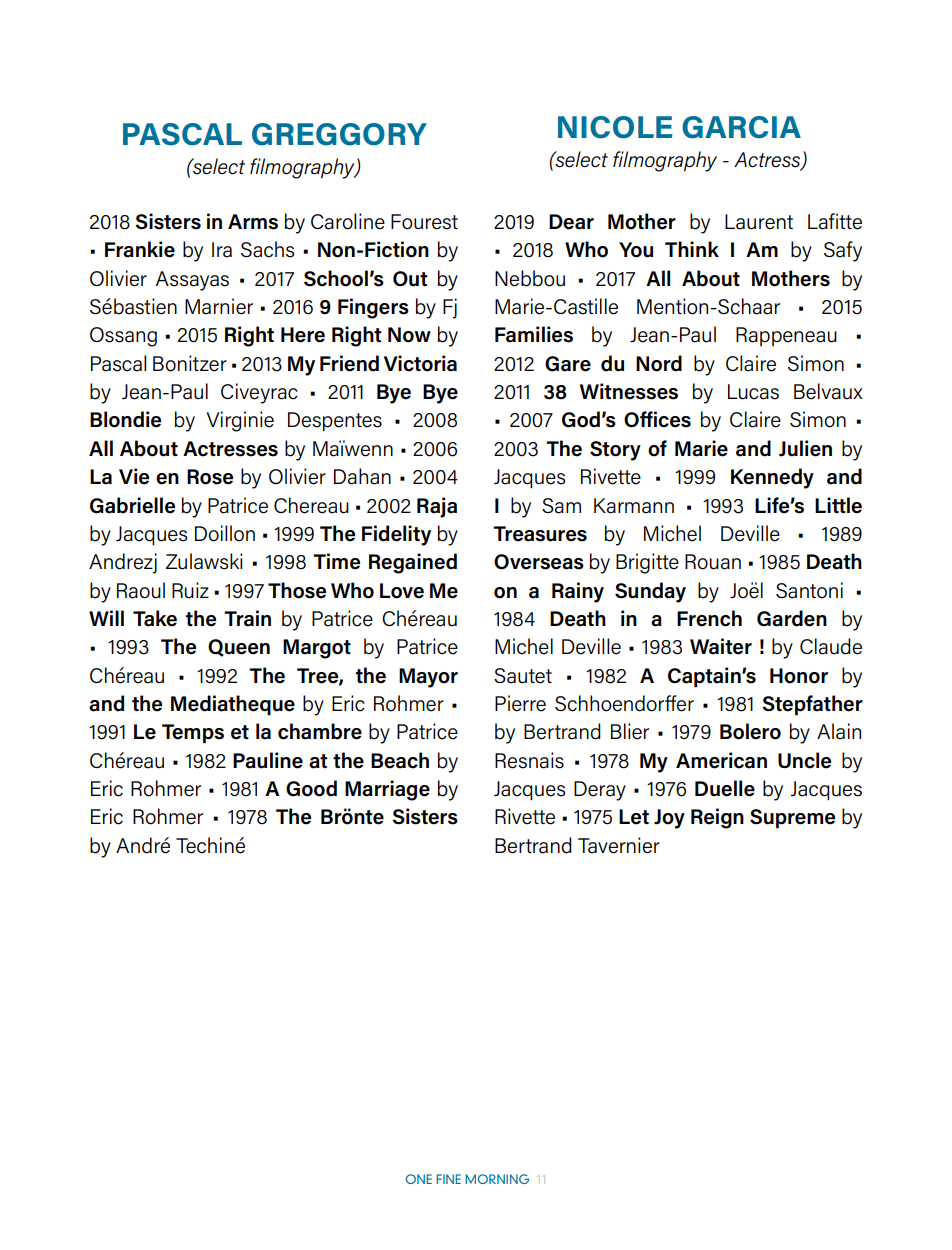 This screenshot has height=1250, width=952. Describe the element at coordinates (132, 505) in the screenshot. I see `Gabrielle` at that location.
